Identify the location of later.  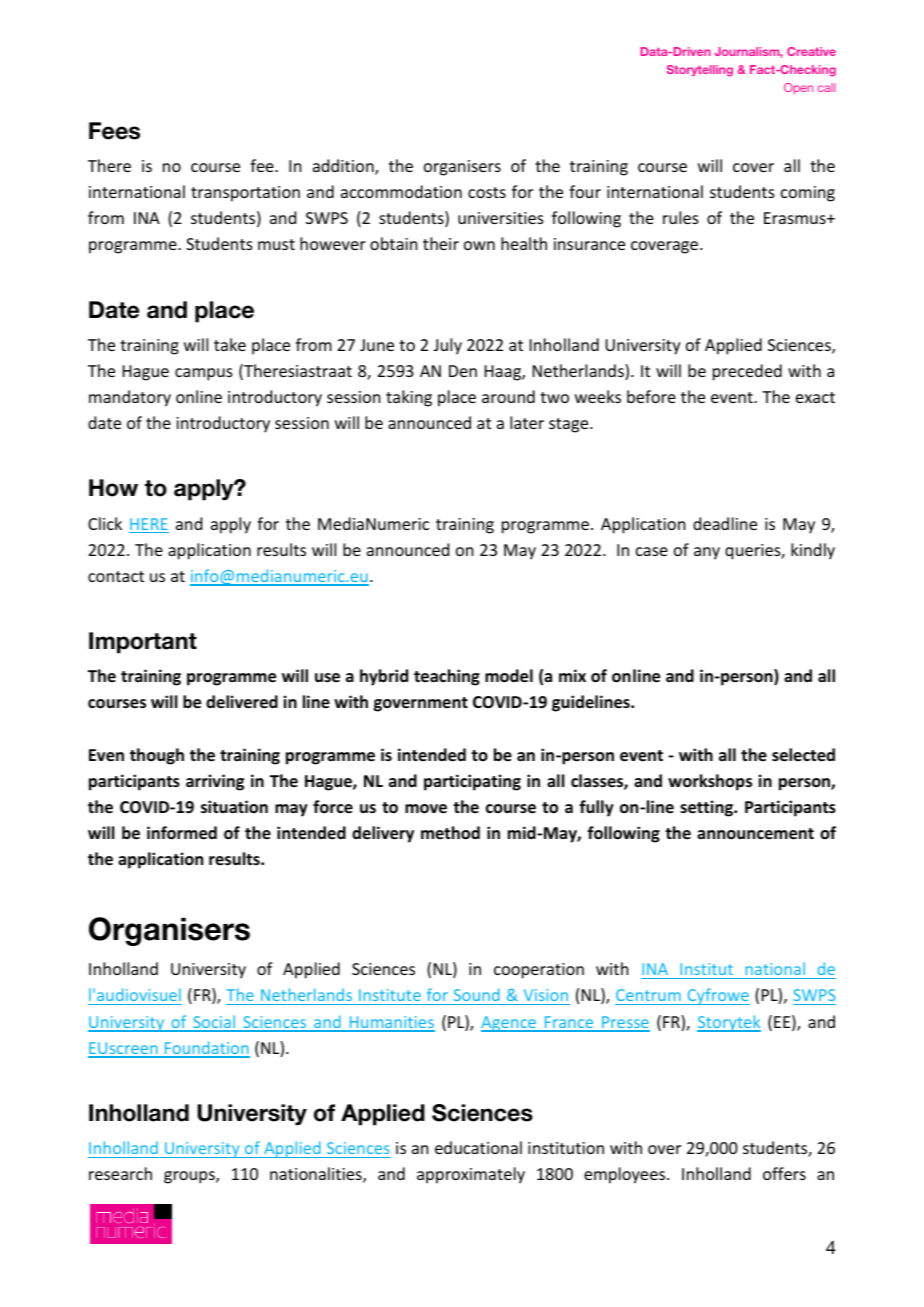
(527, 422).
